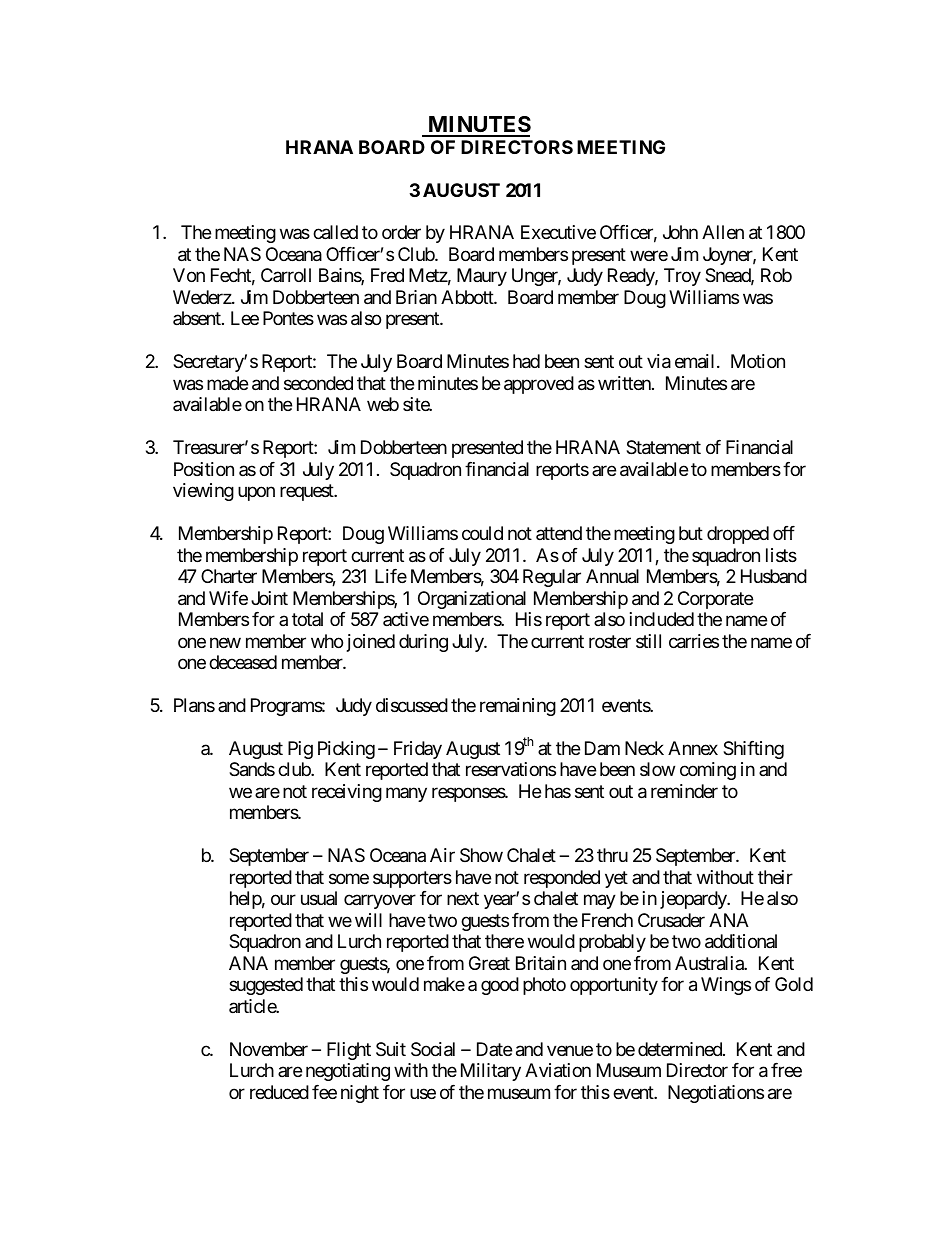 The width and height of the image is (952, 1233). Describe the element at coordinates (723, 232) in the image. I see `Allen` at that location.
